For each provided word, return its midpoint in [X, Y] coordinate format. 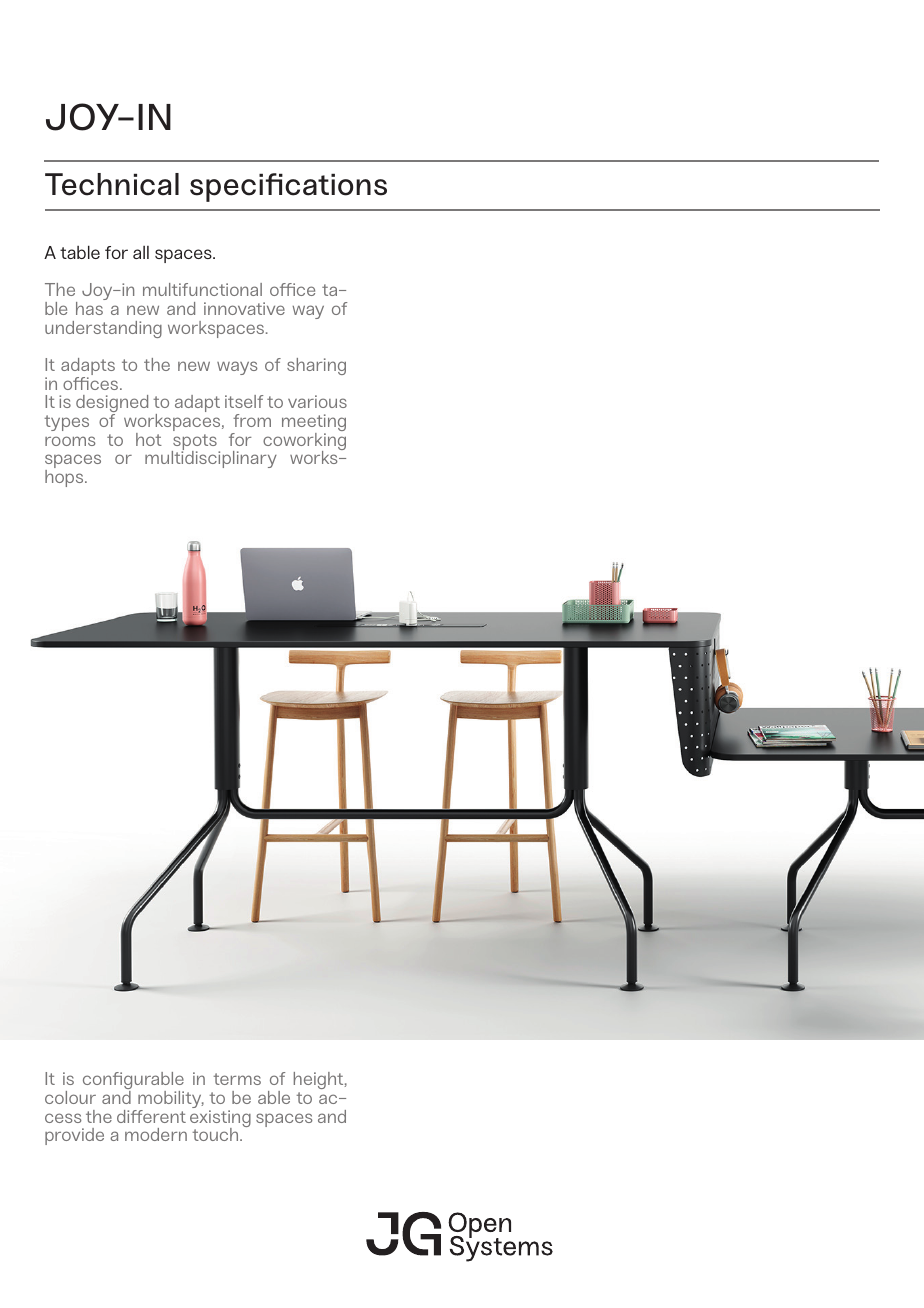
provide [74, 1136]
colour [70, 1097]
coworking [304, 441]
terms [237, 1079]
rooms [70, 441]
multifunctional [202, 289]
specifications [288, 187]
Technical [112, 184]
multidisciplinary [211, 458]
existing [220, 1120]
